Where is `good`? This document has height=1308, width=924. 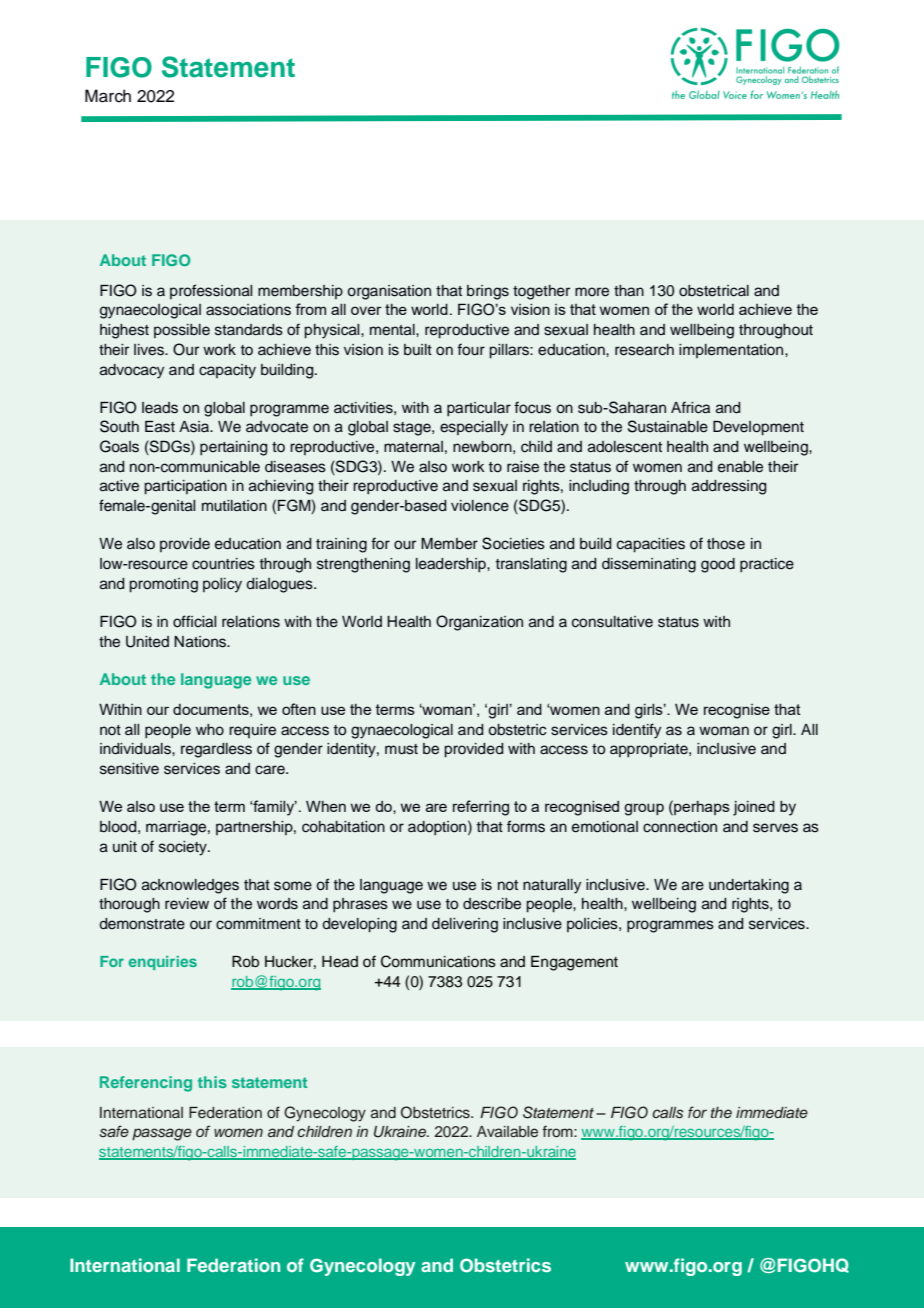
good is located at coordinates (718, 565).
